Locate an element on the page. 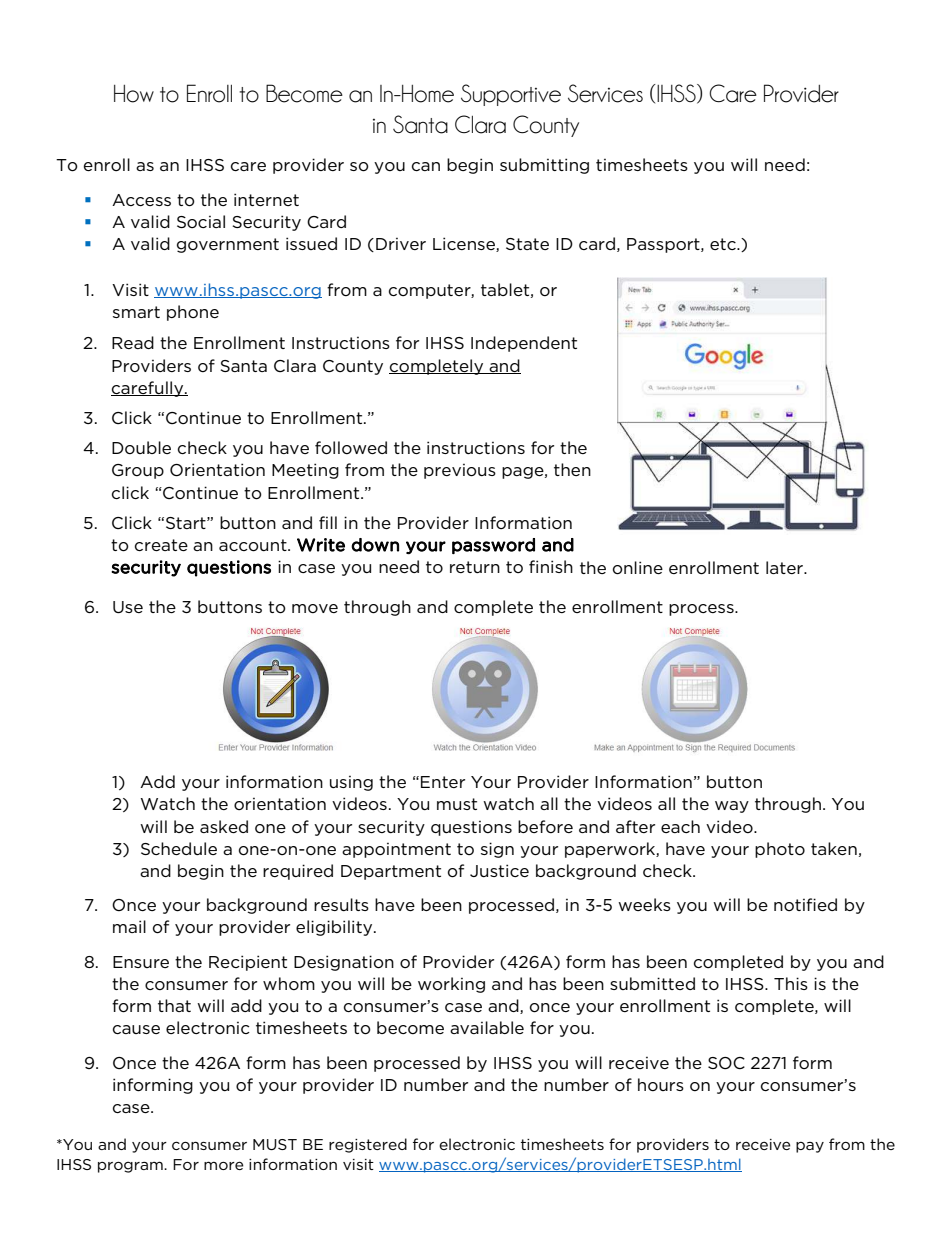  more is located at coordinates (224, 1165).
